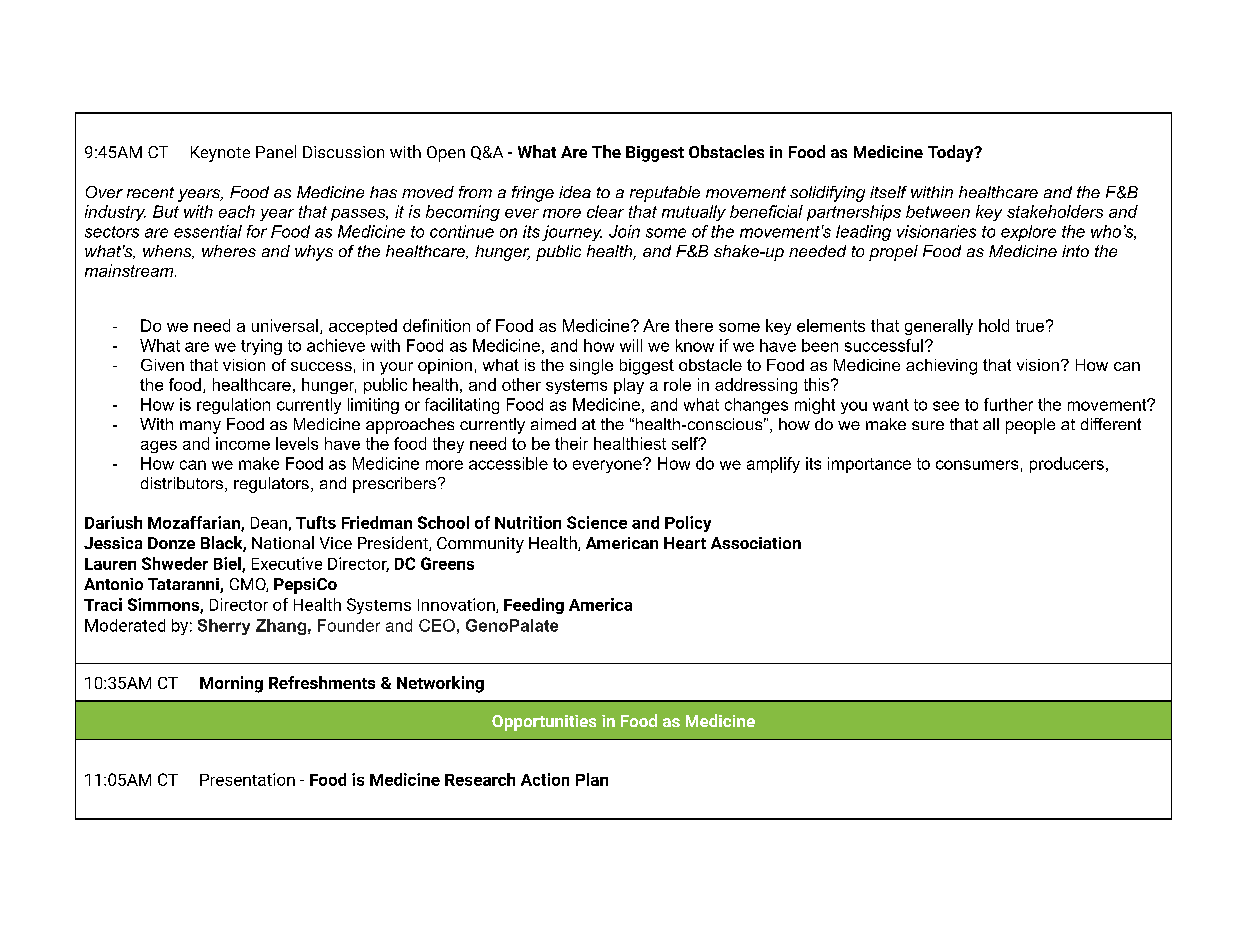  What do you see at coordinates (941, 367) in the screenshot?
I see `achieving` at bounding box center [941, 367].
